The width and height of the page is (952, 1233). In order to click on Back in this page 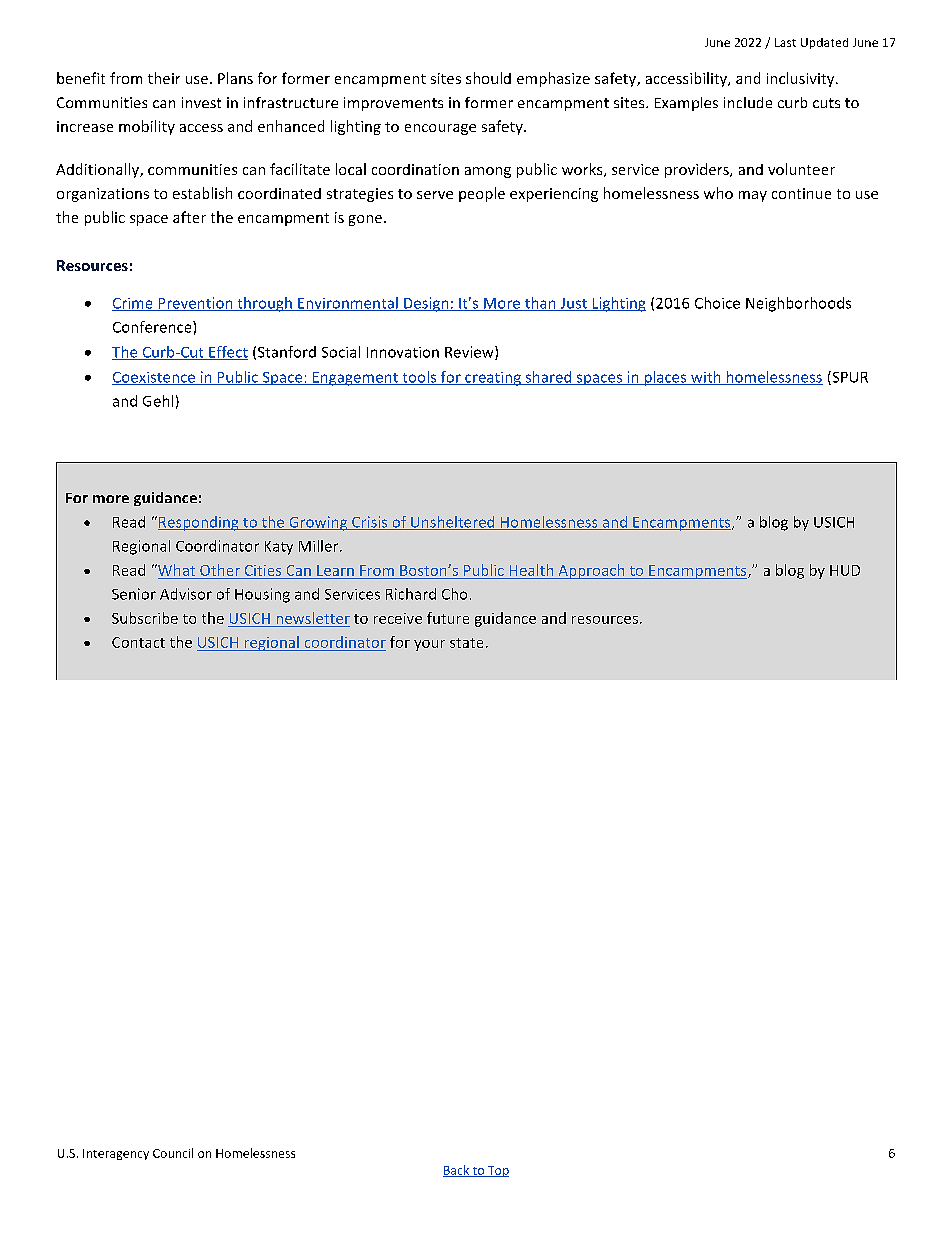, I will do `click(457, 1171)`.
